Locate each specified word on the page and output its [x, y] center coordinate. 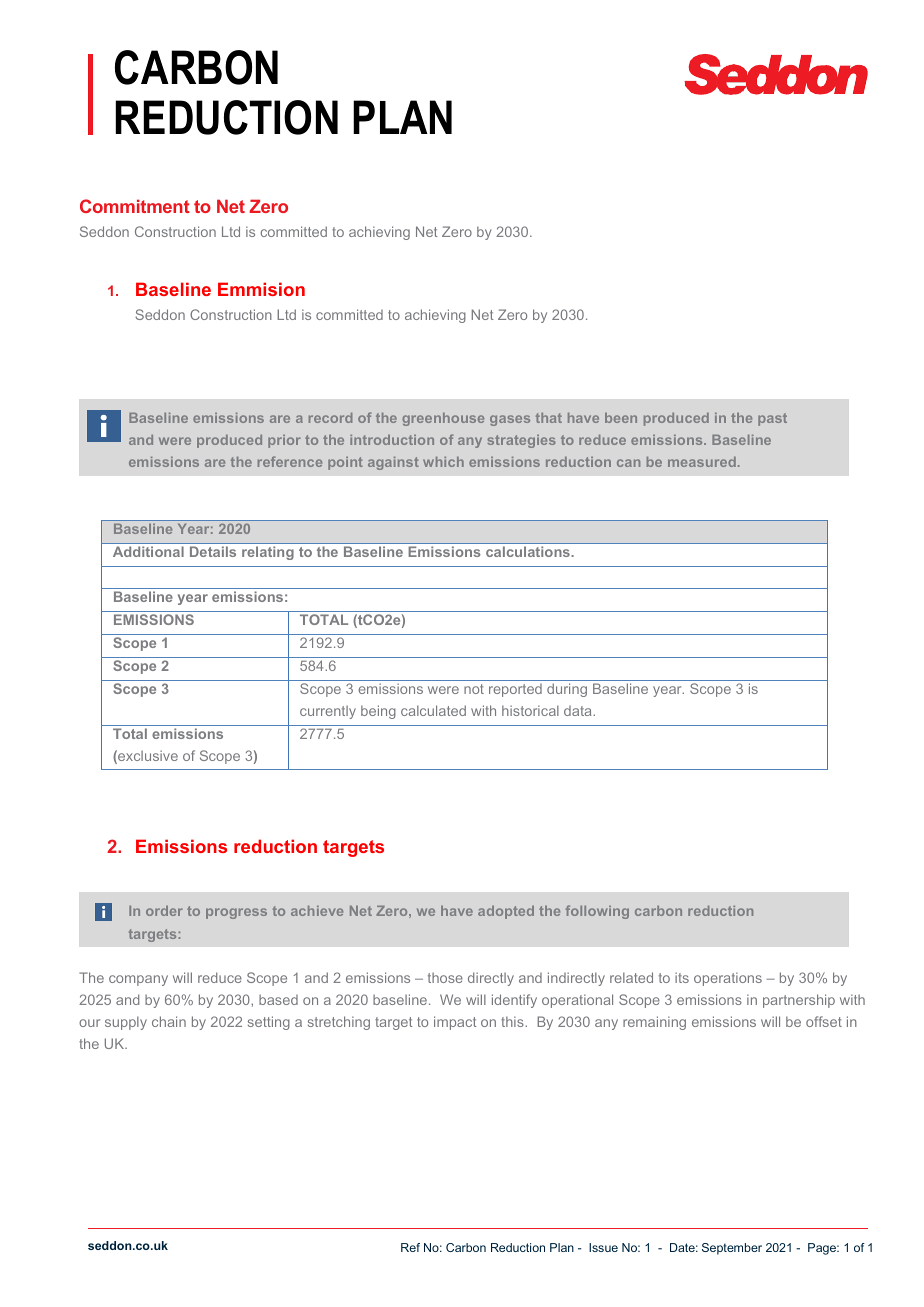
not [474, 689]
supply [126, 1023]
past [772, 419]
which [443, 462]
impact [455, 1023]
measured [702, 462]
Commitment [135, 206]
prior [284, 441]
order [164, 911]
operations [728, 979]
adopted [506, 912]
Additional [148, 552]
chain [169, 1021]
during [567, 690]
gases [510, 420]
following [597, 912]
